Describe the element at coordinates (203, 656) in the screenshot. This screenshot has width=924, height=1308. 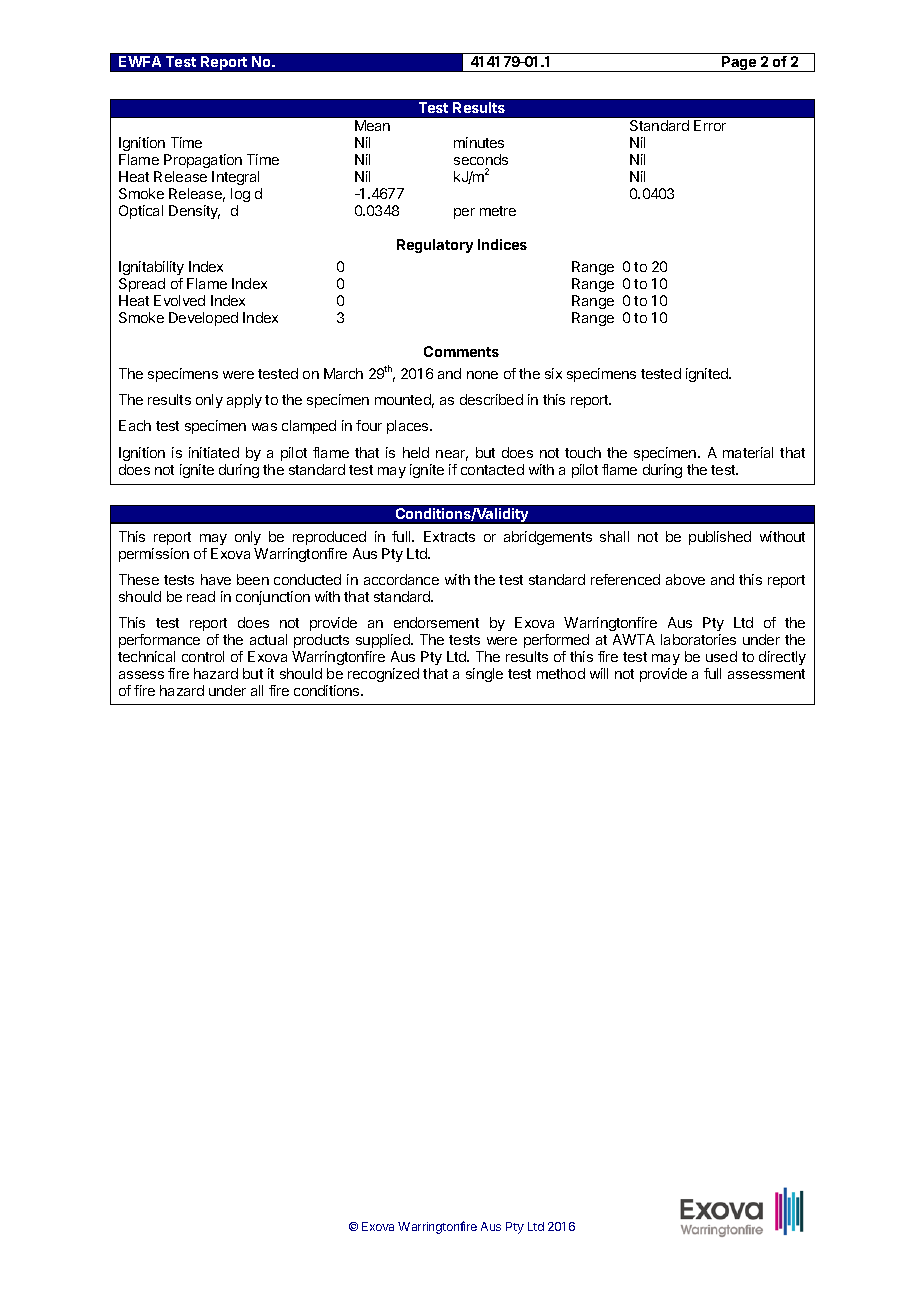
I see `control` at that location.
